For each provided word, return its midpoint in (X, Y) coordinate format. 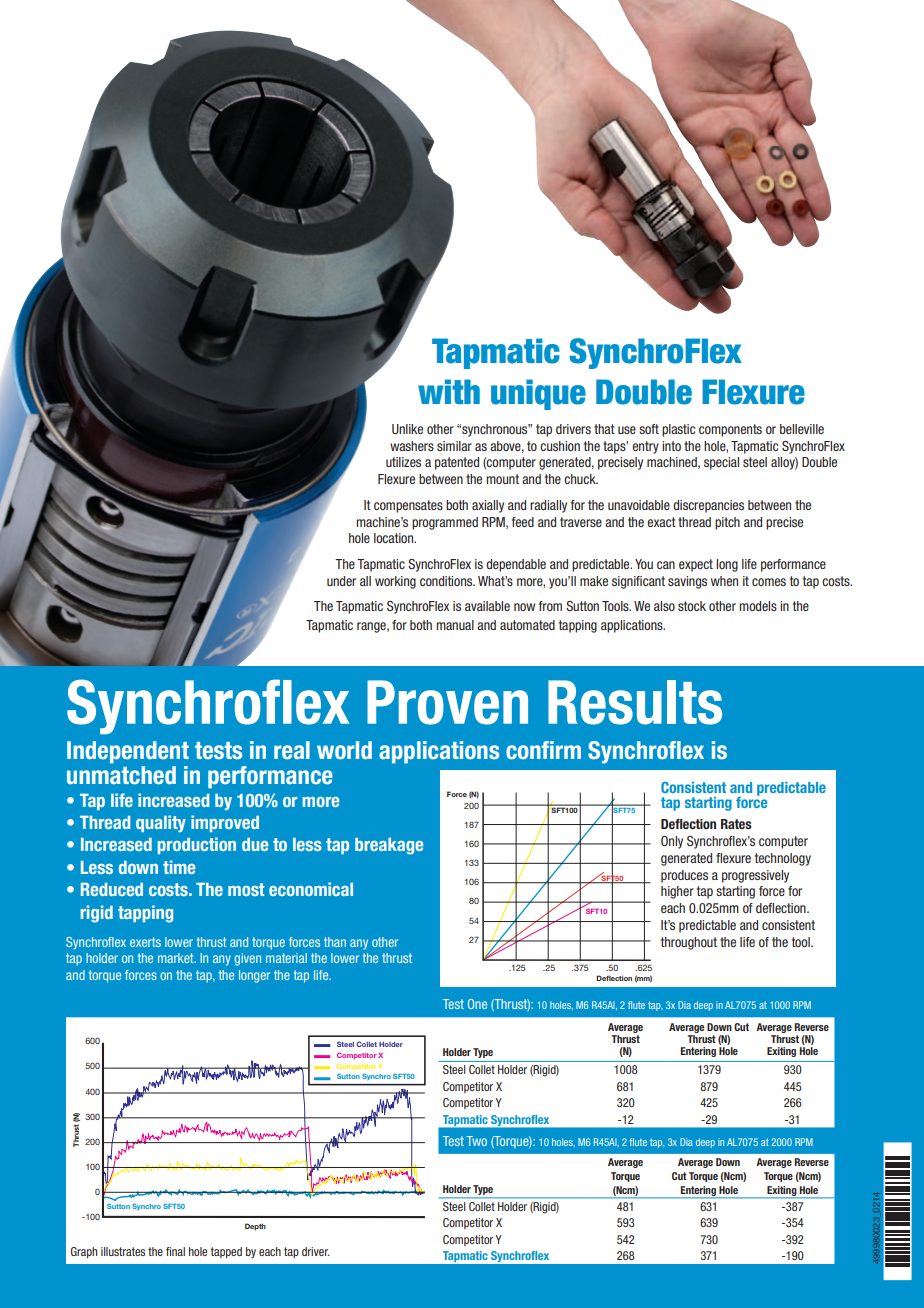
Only (672, 842)
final (175, 1251)
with (449, 391)
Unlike (407, 429)
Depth (255, 1227)
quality (161, 823)
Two (476, 1141)
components (730, 430)
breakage (389, 846)
